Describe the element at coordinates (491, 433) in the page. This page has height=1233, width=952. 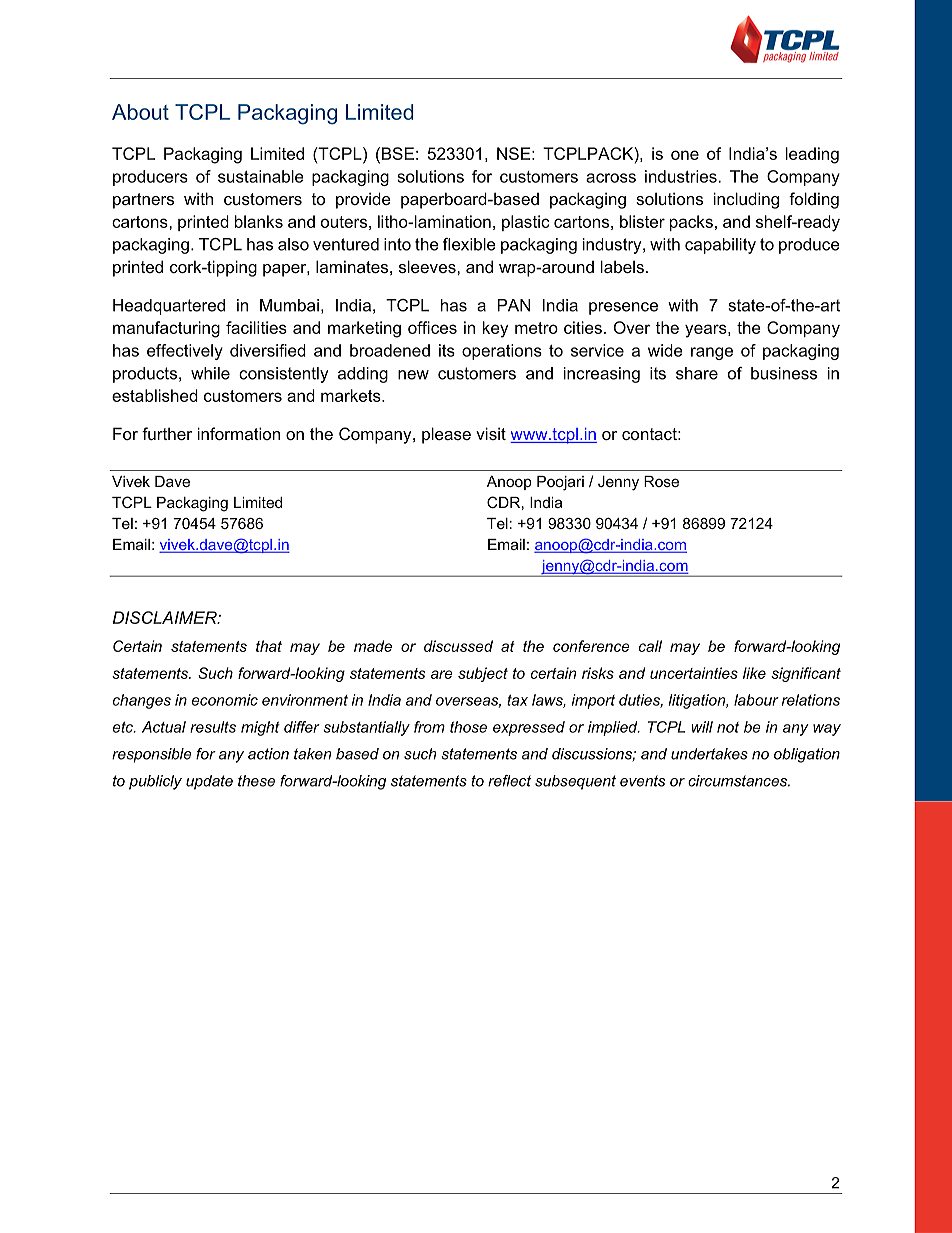
I see `visit` at that location.
